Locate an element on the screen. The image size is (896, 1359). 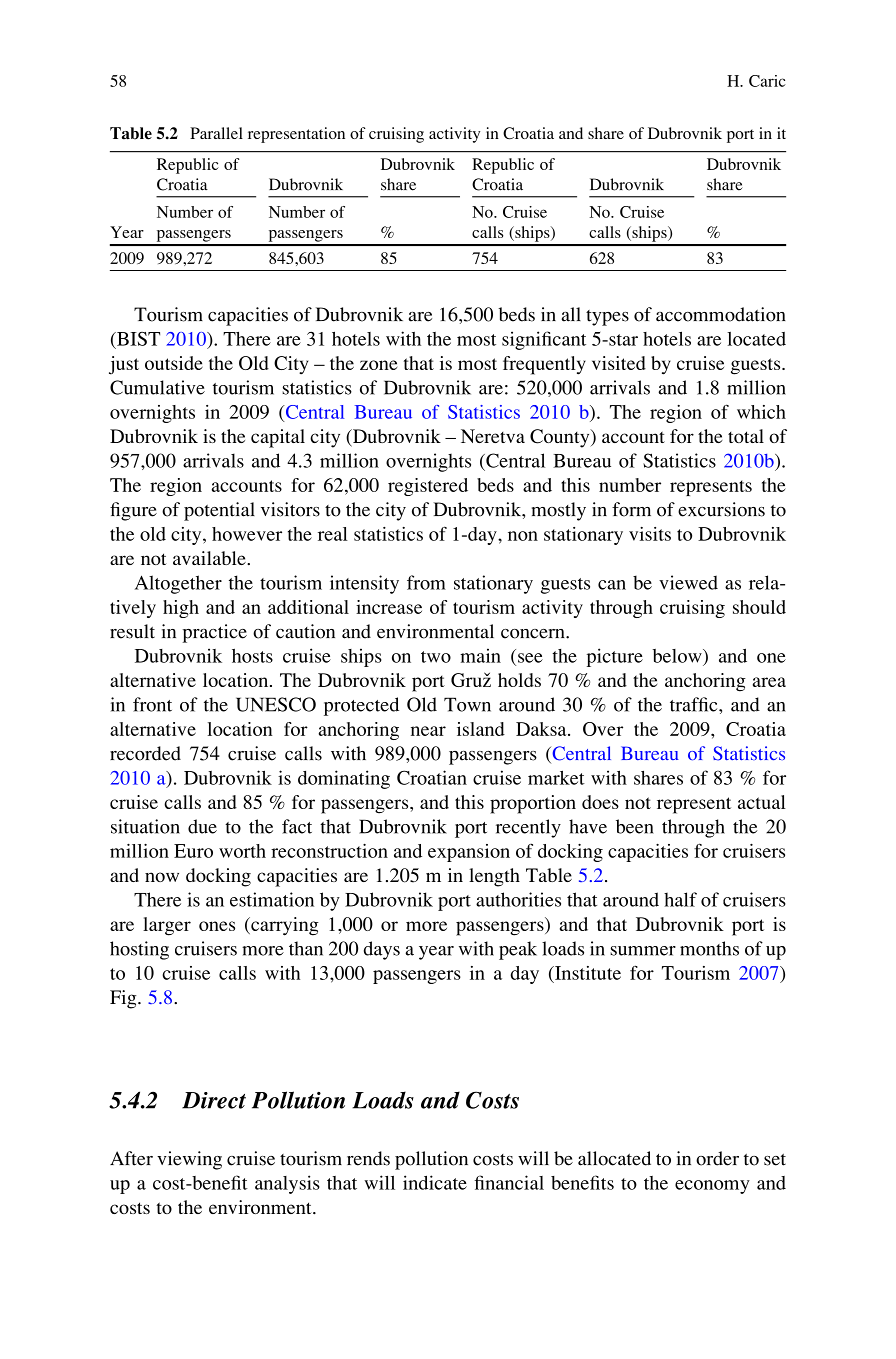
significant is located at coordinates (544, 340).
